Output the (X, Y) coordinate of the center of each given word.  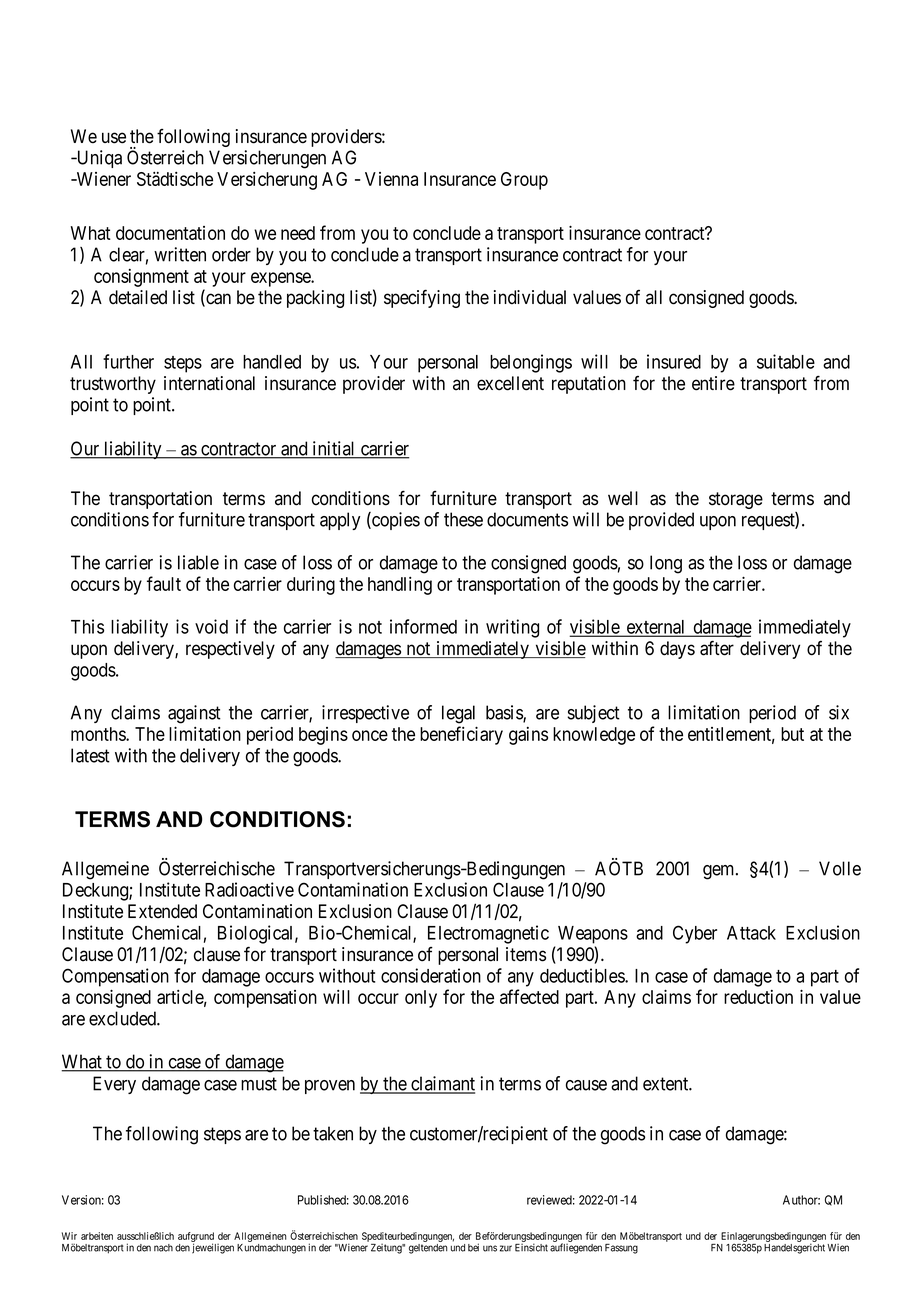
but (792, 734)
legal (458, 714)
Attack (751, 933)
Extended (162, 911)
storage (736, 500)
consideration (431, 975)
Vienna (391, 179)
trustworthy (113, 385)
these (463, 519)
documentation (170, 233)
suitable (786, 361)
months (99, 734)
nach (163, 1248)
